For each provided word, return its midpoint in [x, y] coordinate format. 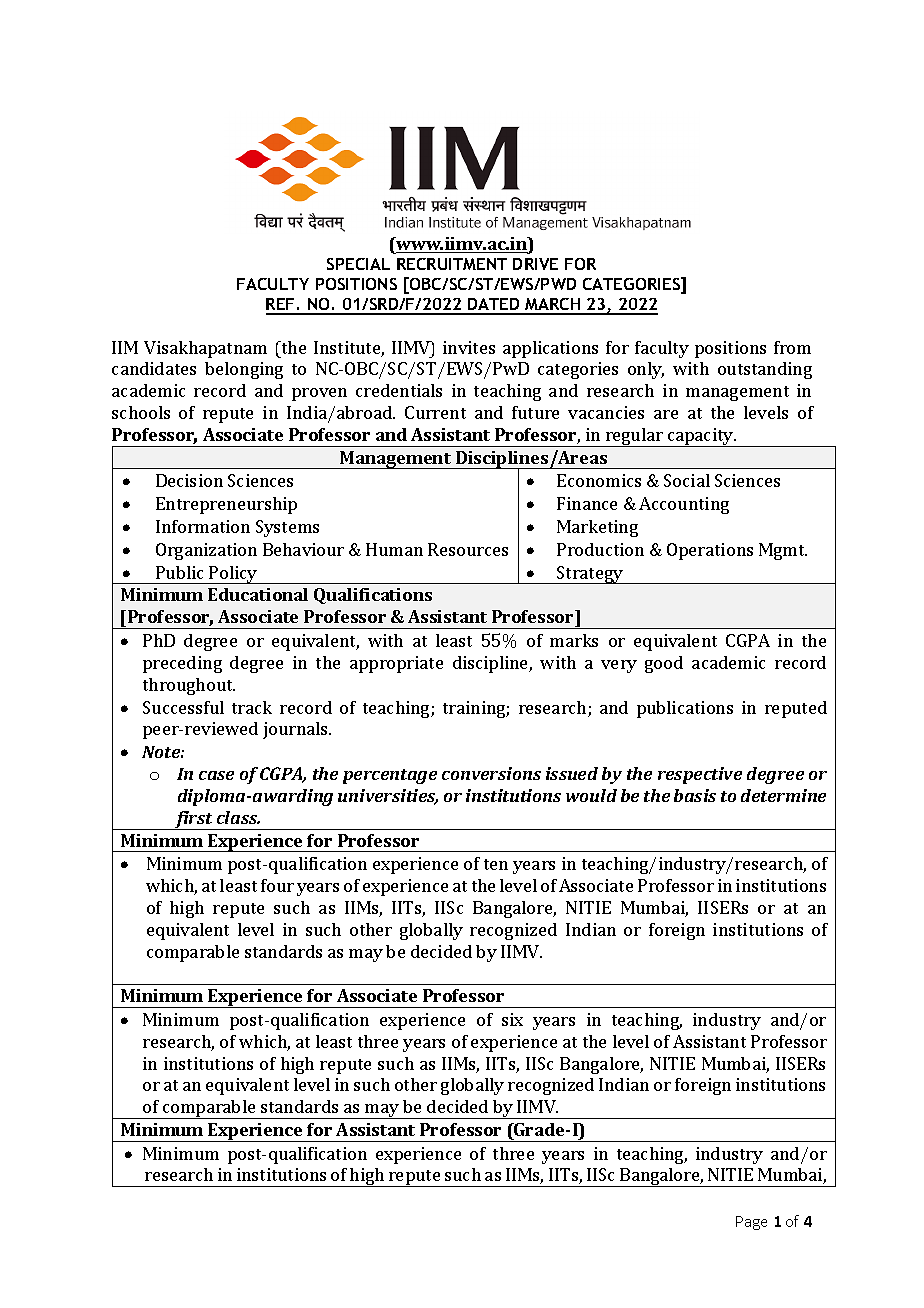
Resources [468, 549]
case [216, 775]
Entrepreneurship [226, 505]
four [277, 885]
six [512, 1019]
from [792, 347]
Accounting [684, 505]
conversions [491, 773]
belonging [244, 370]
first [194, 820]
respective [700, 775]
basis [695, 795]
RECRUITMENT [452, 264]
